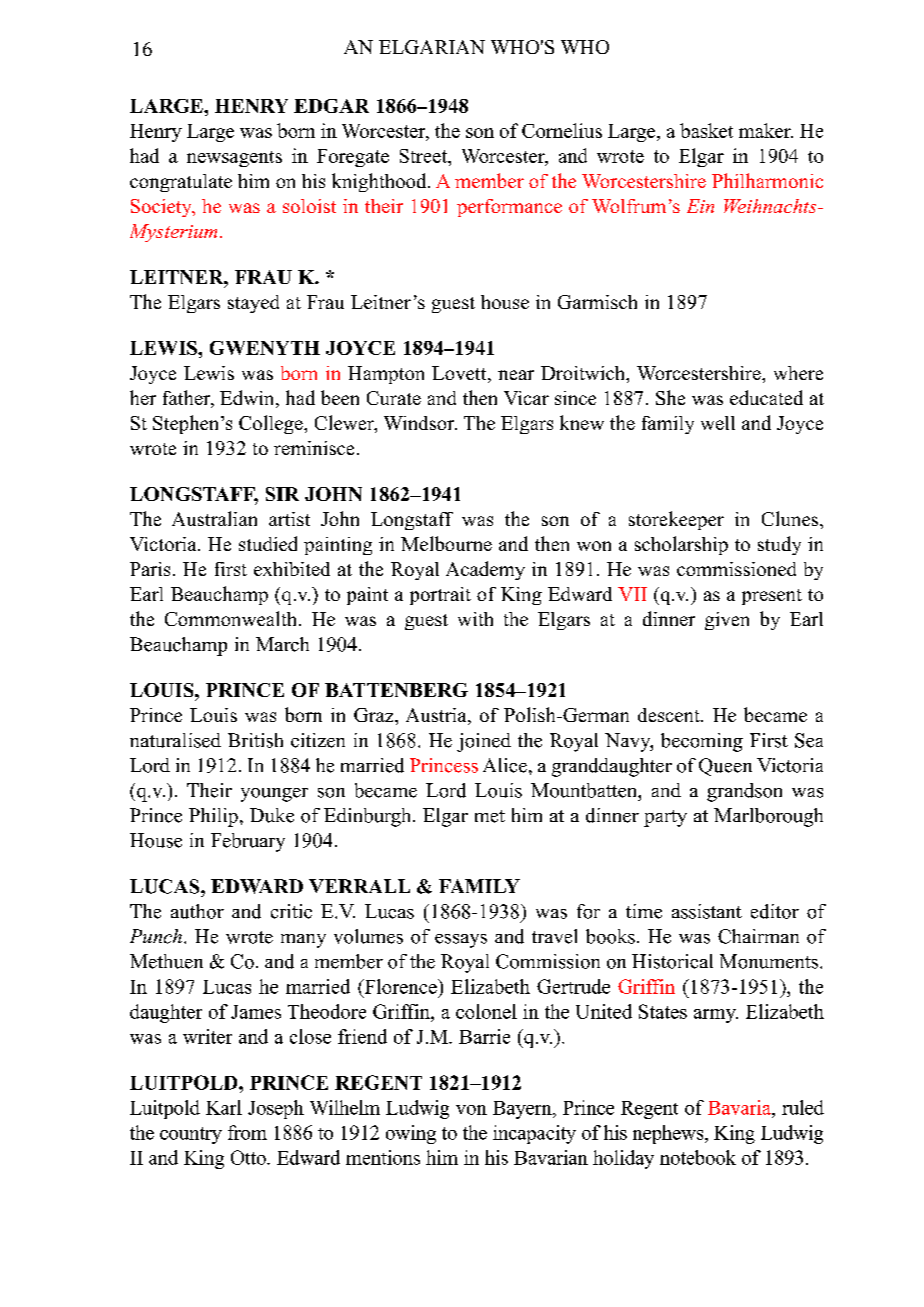  Describe the element at coordinates (766, 130) in the page. I see `maker` at that location.
